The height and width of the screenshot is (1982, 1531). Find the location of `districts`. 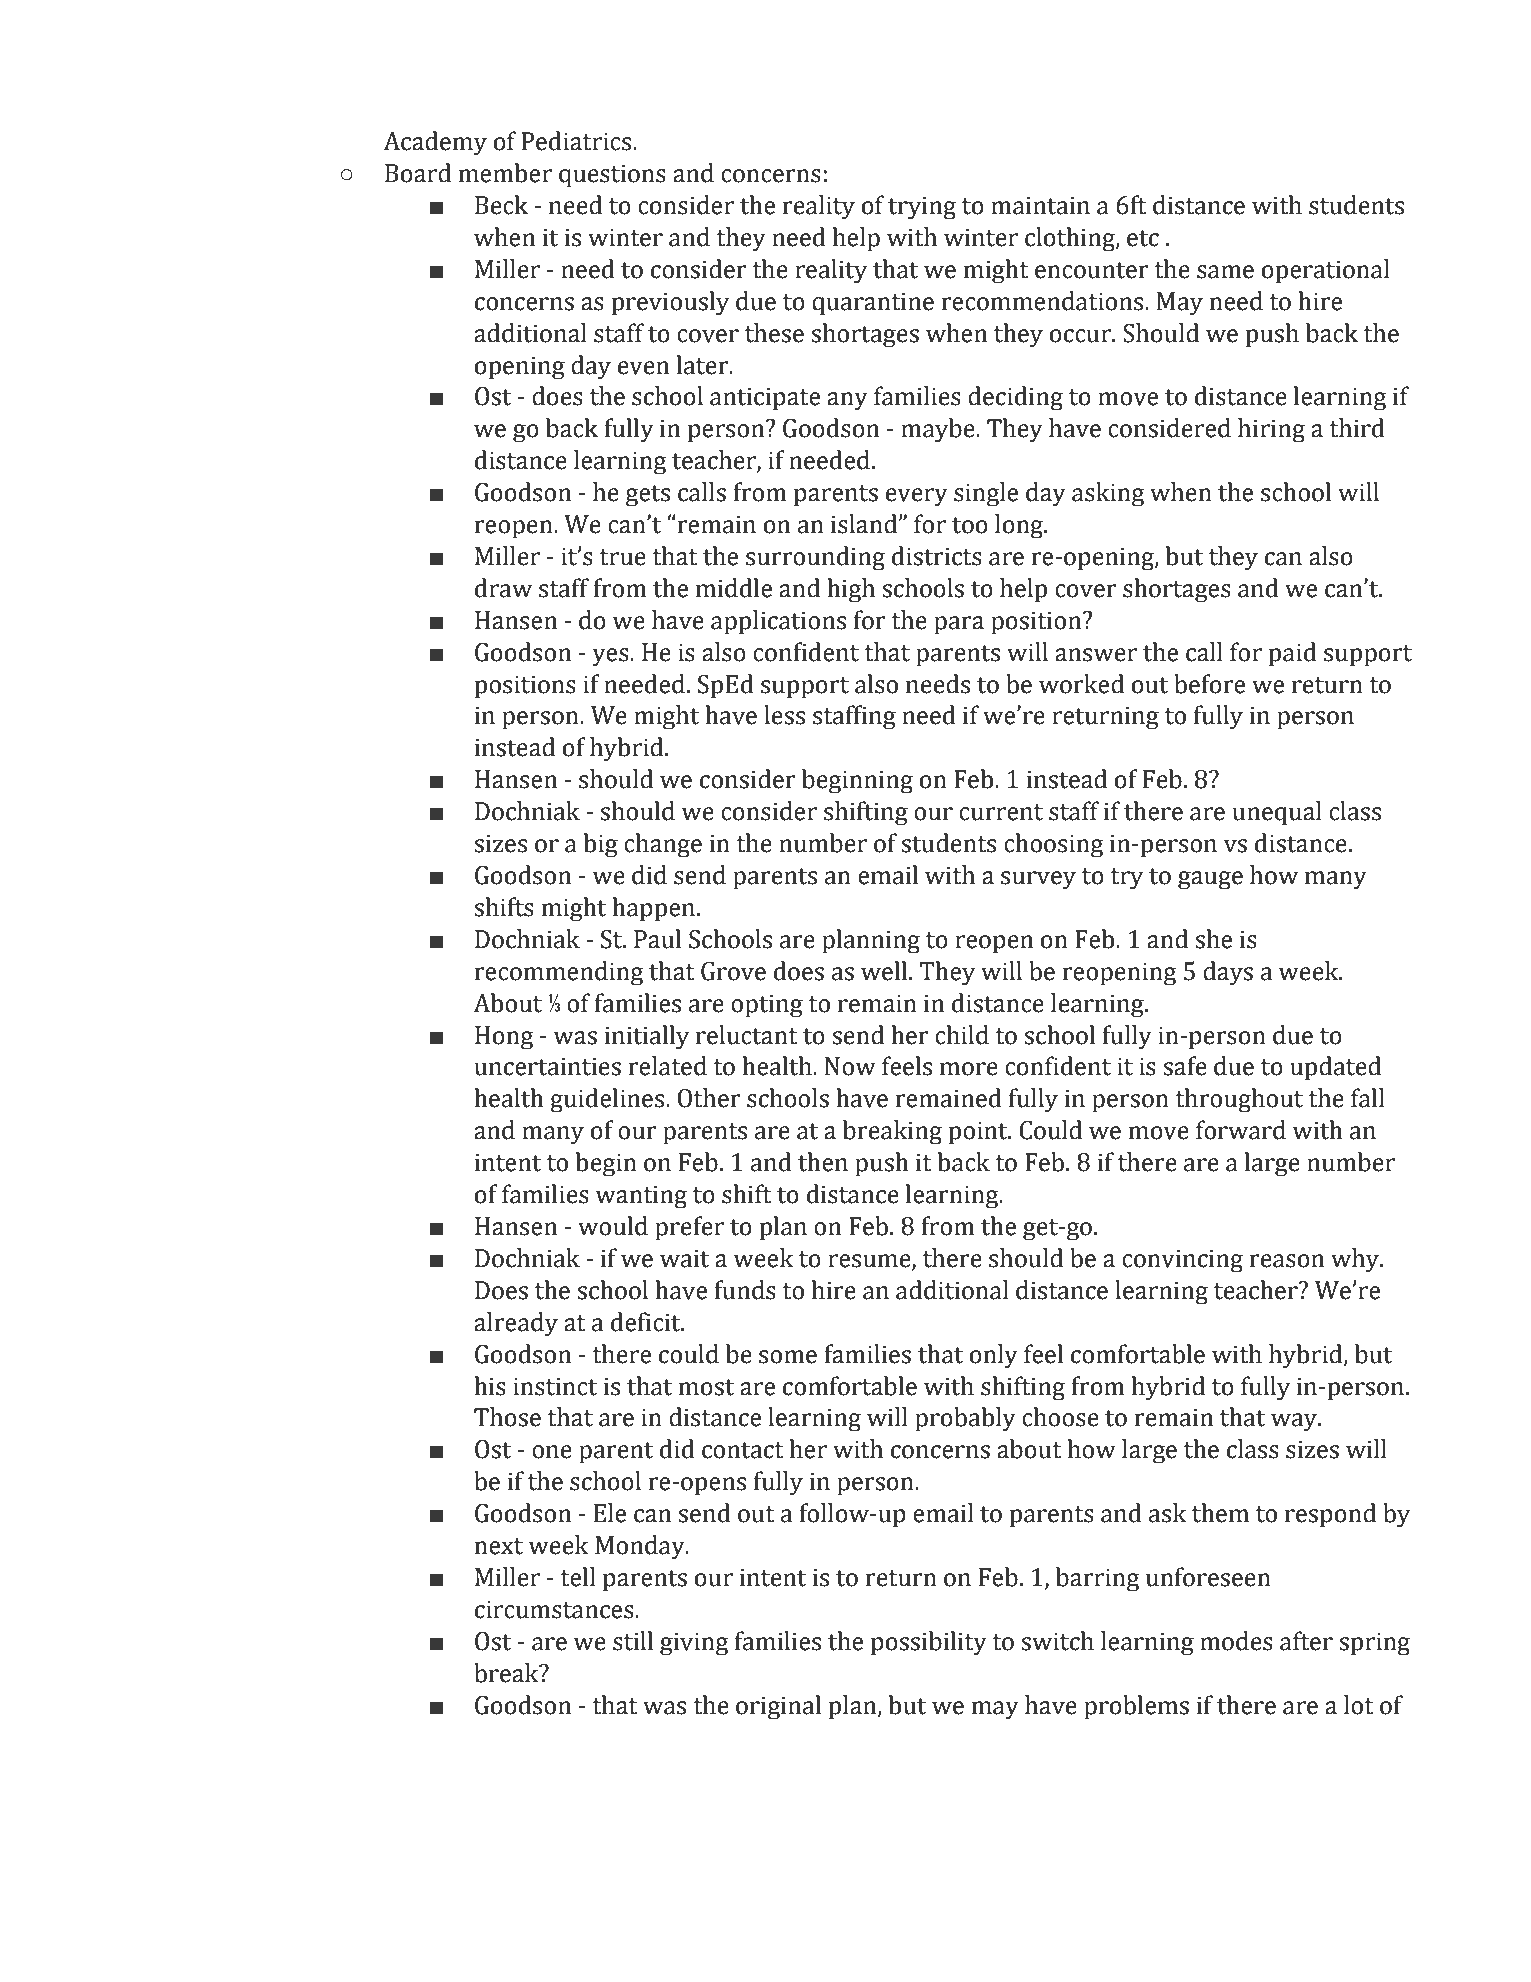

districts is located at coordinates (937, 556).
